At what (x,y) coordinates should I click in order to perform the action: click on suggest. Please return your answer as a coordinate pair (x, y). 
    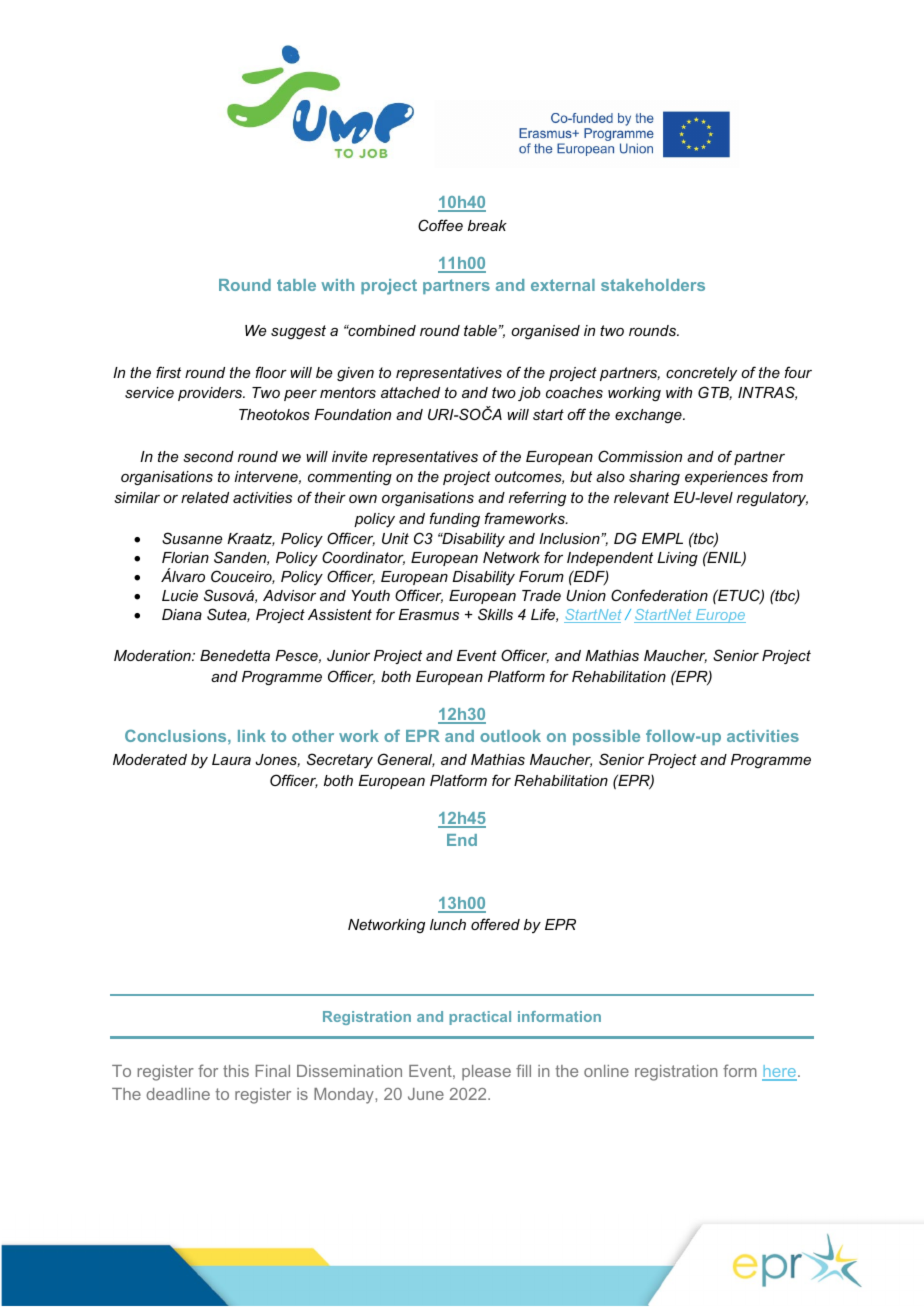
    Looking at the image, I should click on (298, 332).
